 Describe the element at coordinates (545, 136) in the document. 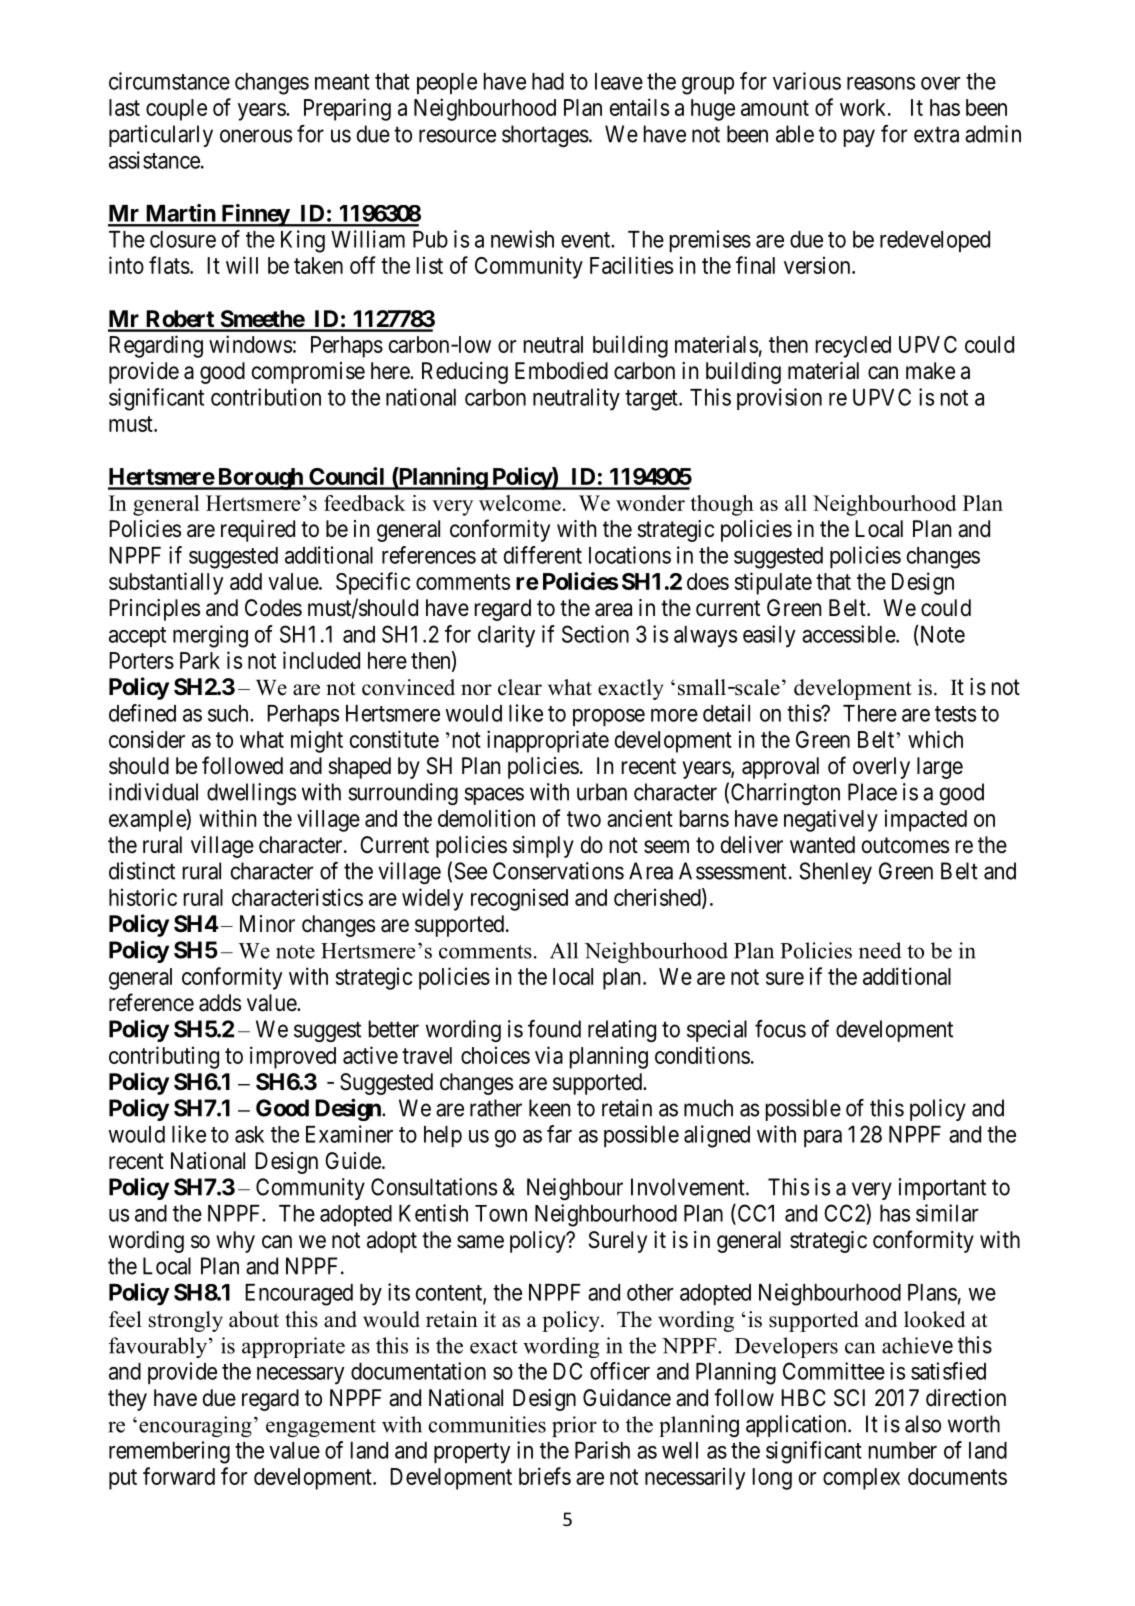

I see `shortages` at that location.
